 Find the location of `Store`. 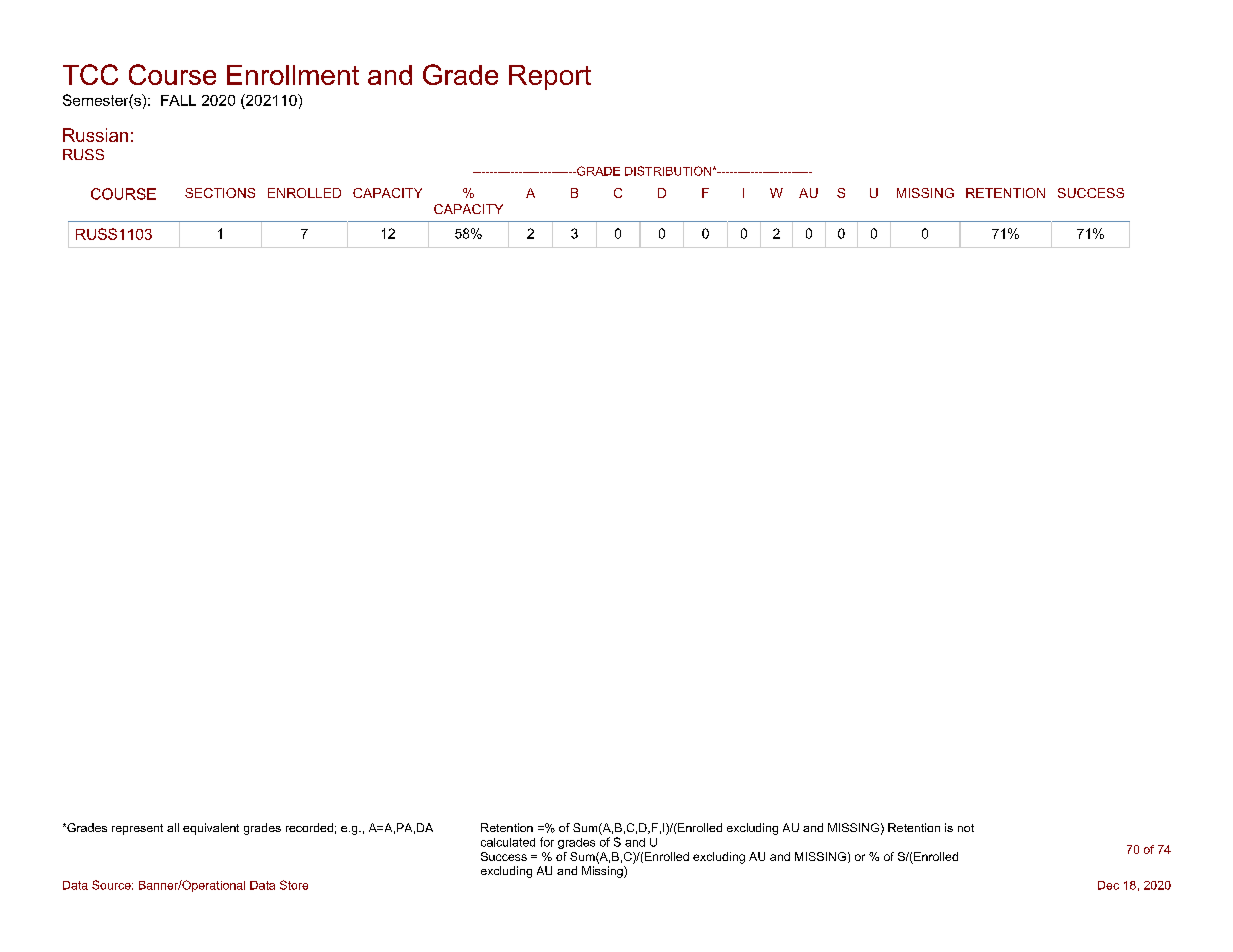

Store is located at coordinates (294, 885).
